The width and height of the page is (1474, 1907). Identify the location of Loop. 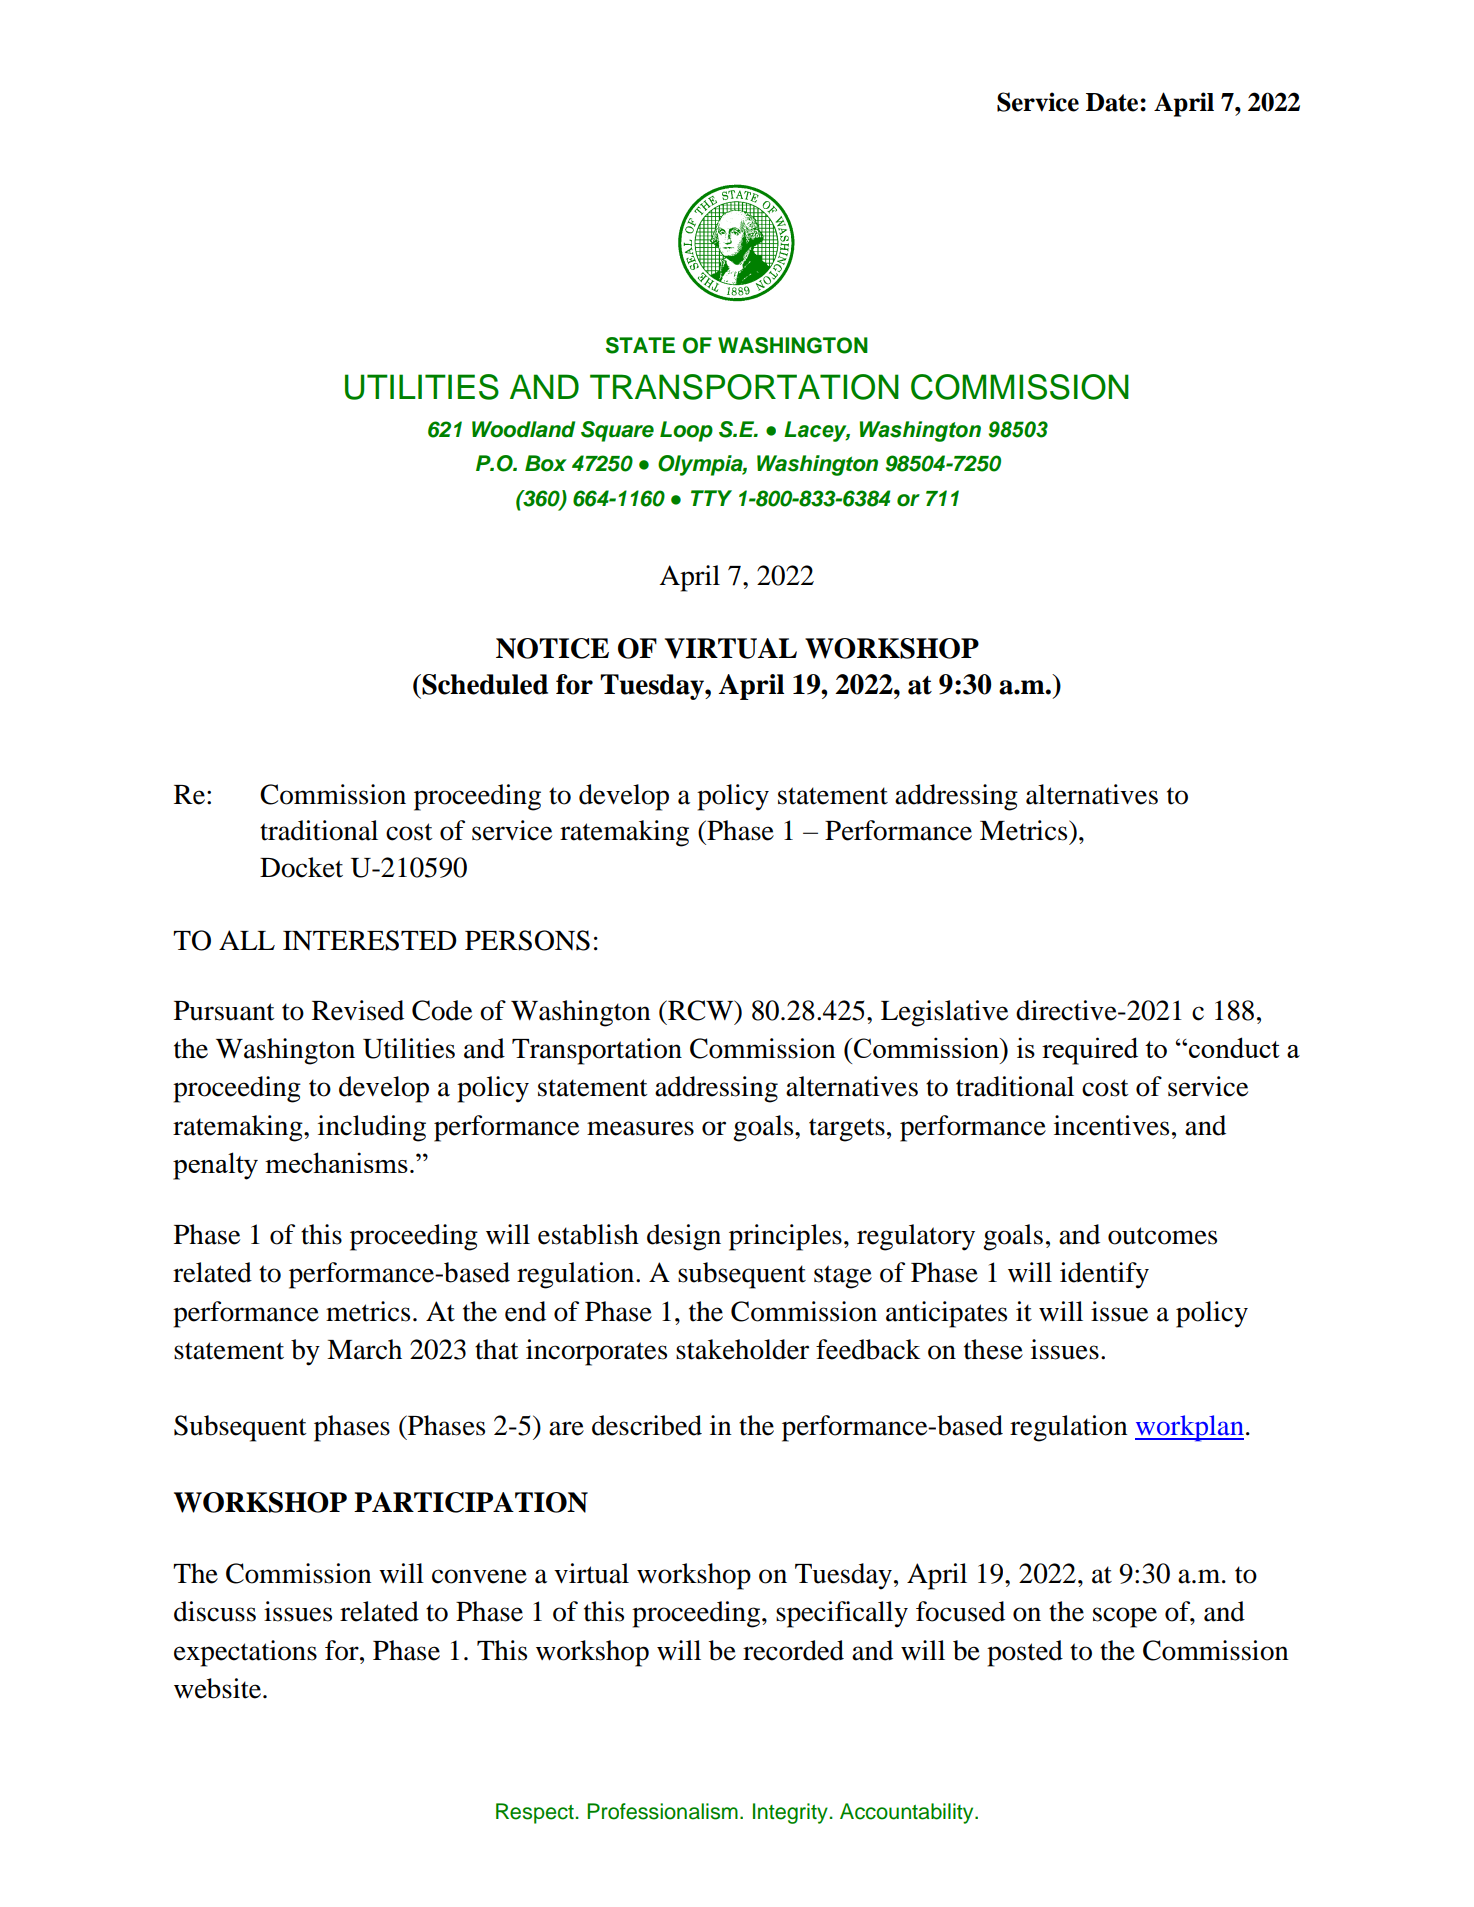
(686, 431).
